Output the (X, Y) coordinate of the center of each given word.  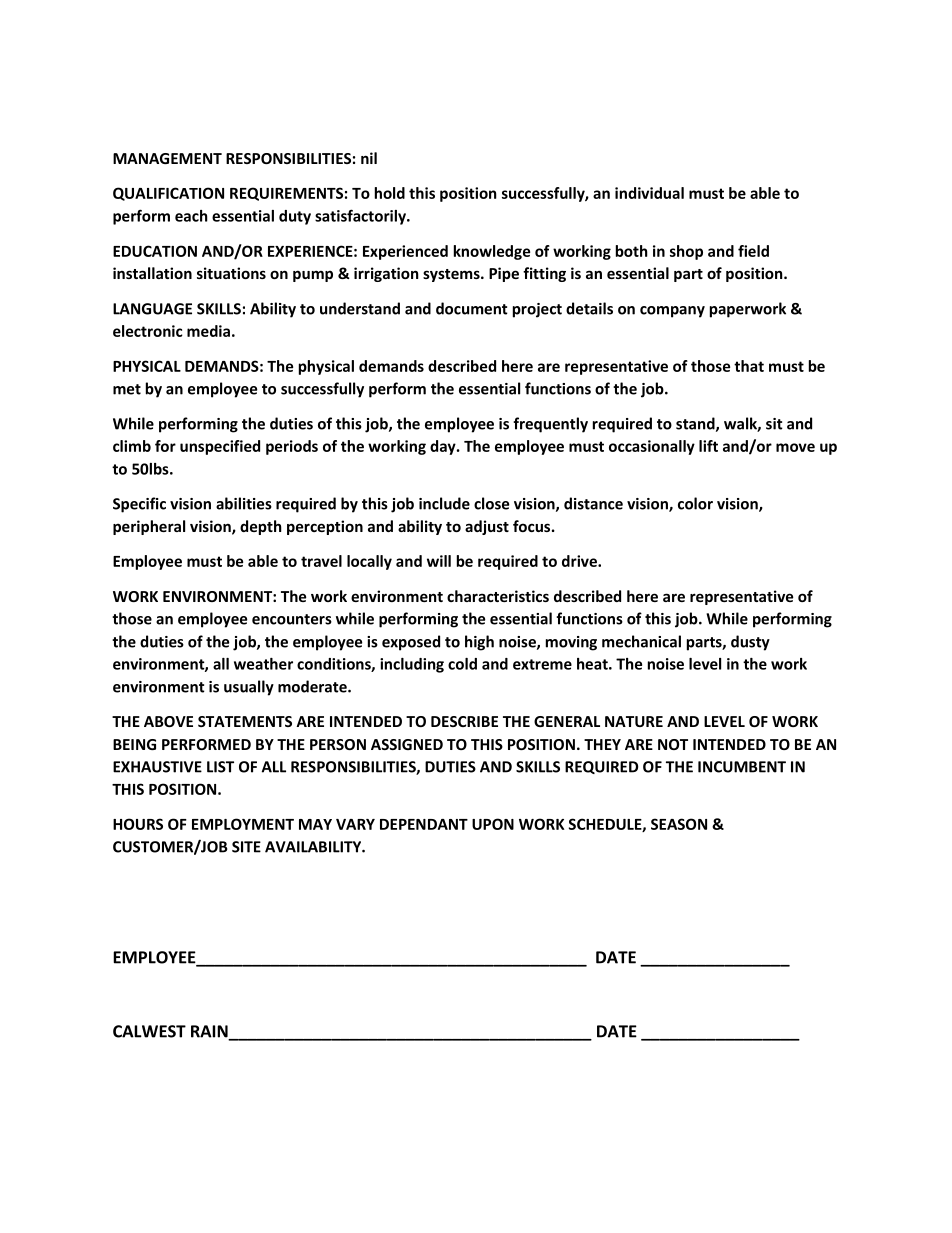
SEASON (679, 824)
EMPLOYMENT (243, 824)
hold (390, 193)
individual (649, 193)
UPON (493, 824)
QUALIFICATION (168, 194)
